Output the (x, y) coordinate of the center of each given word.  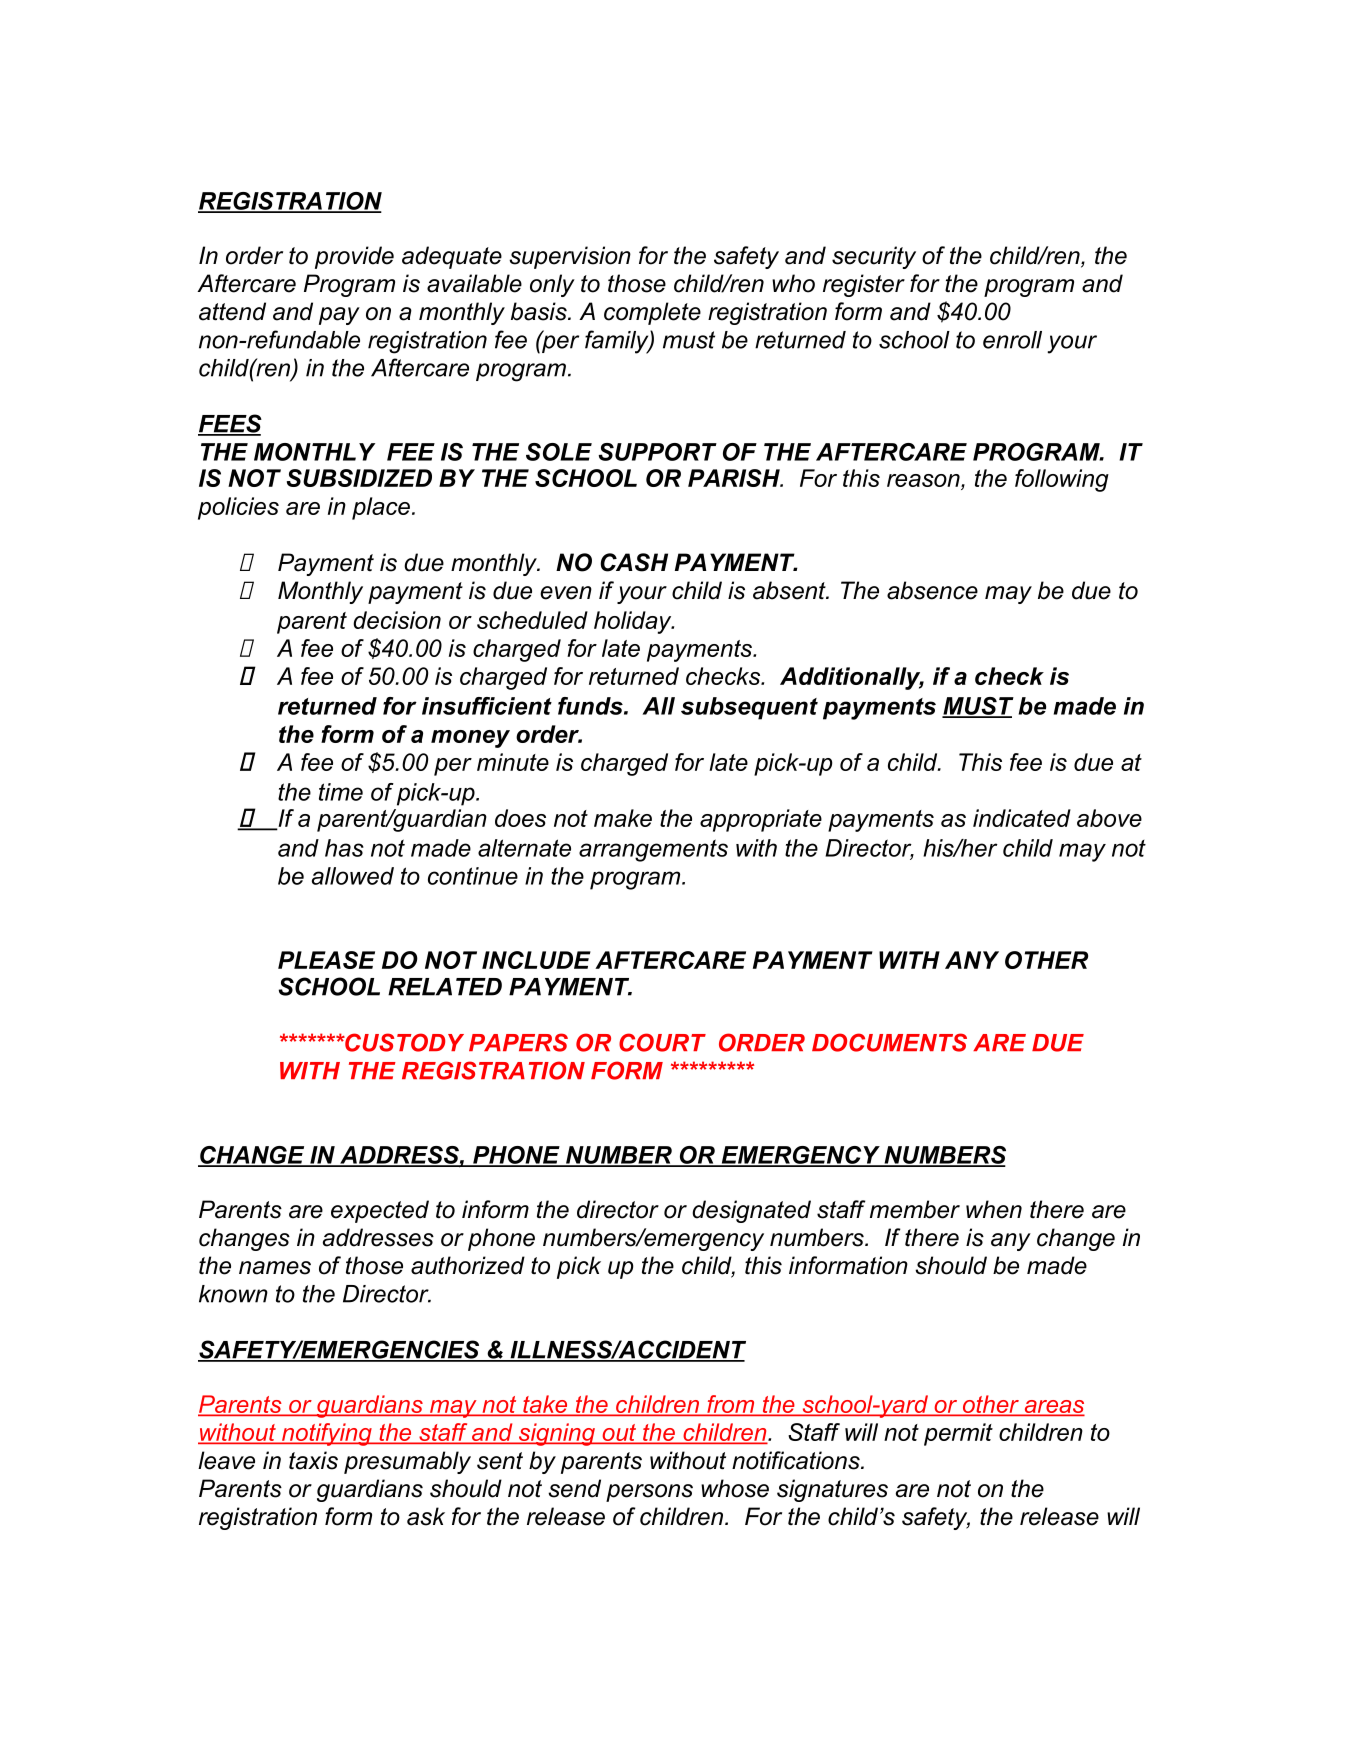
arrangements (653, 850)
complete (652, 313)
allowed (353, 876)
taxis (313, 1460)
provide (354, 257)
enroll (1012, 340)
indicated (1022, 818)
